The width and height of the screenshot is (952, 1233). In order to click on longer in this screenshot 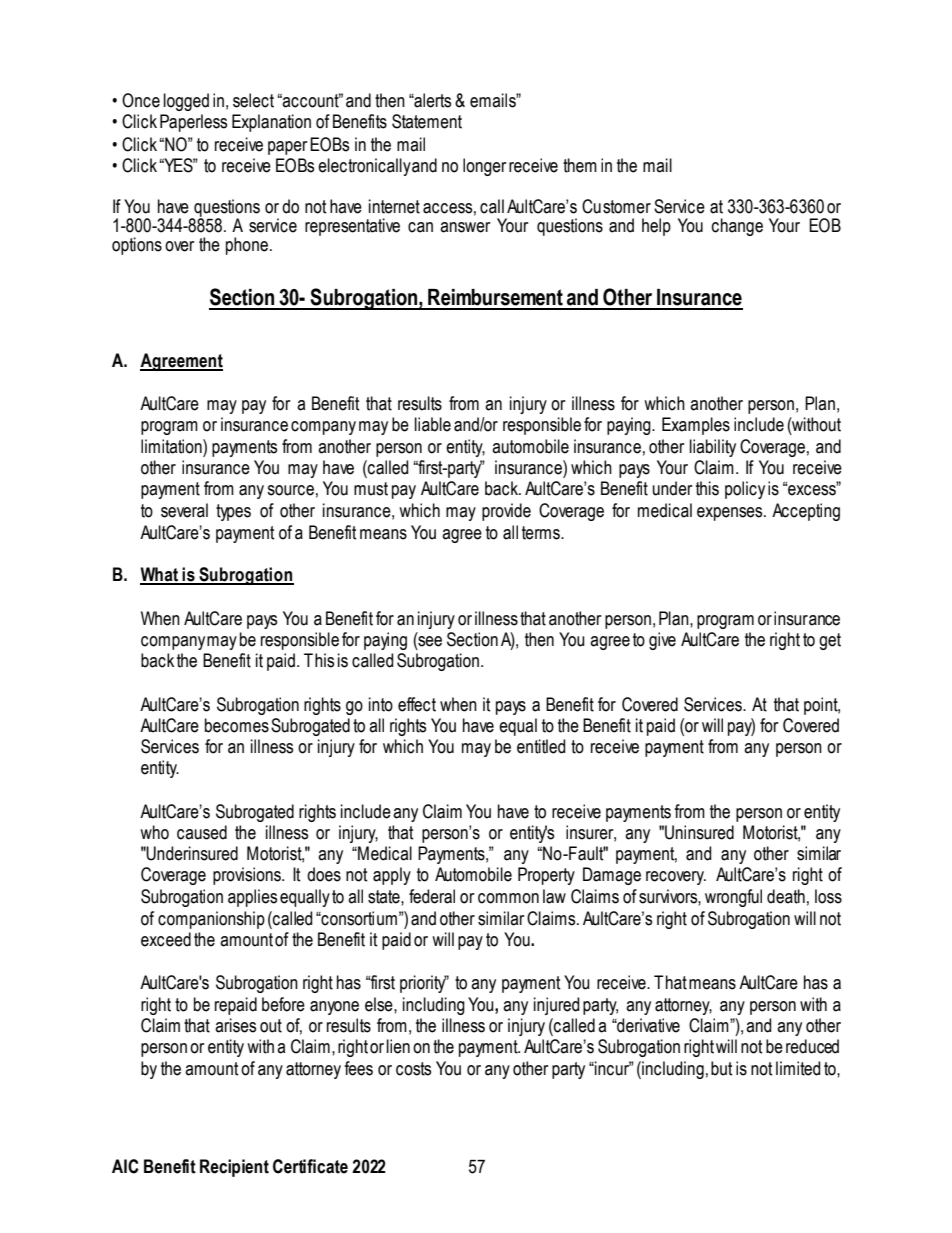, I will do `click(484, 167)`.
